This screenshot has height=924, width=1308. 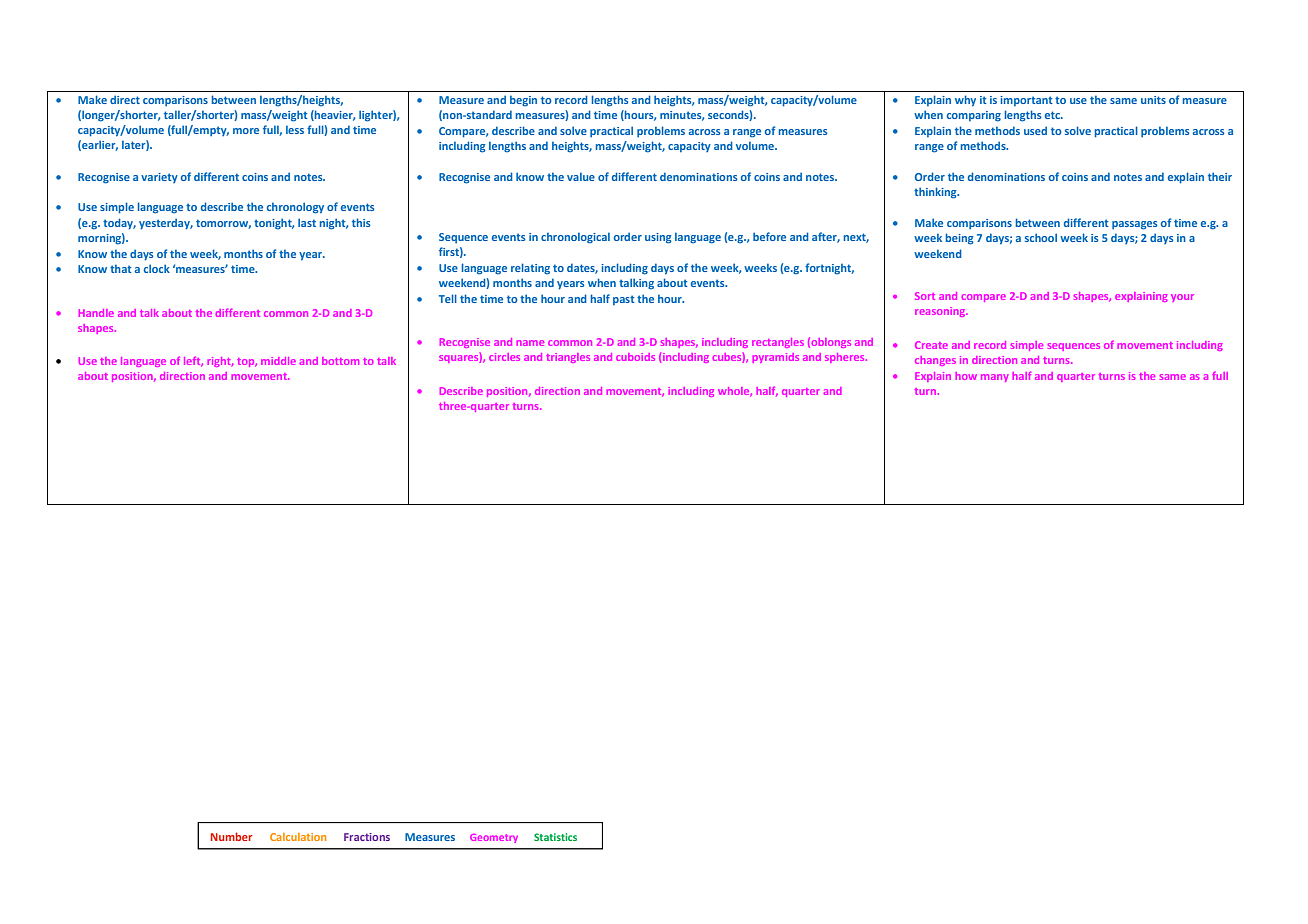 I want to click on used, so click(x=1035, y=130).
